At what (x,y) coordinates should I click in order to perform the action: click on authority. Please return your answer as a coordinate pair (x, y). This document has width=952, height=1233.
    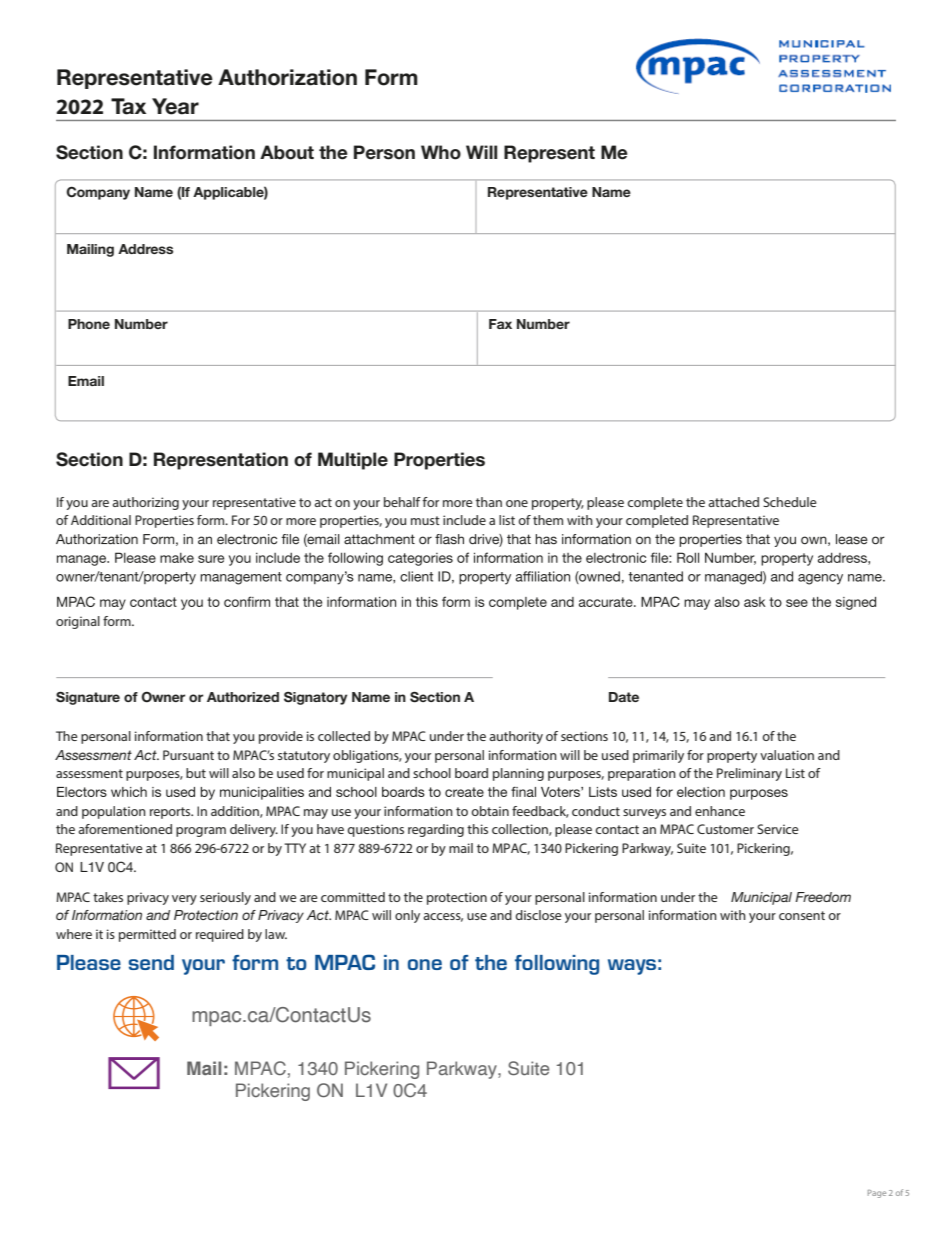
    Looking at the image, I should click on (516, 737).
